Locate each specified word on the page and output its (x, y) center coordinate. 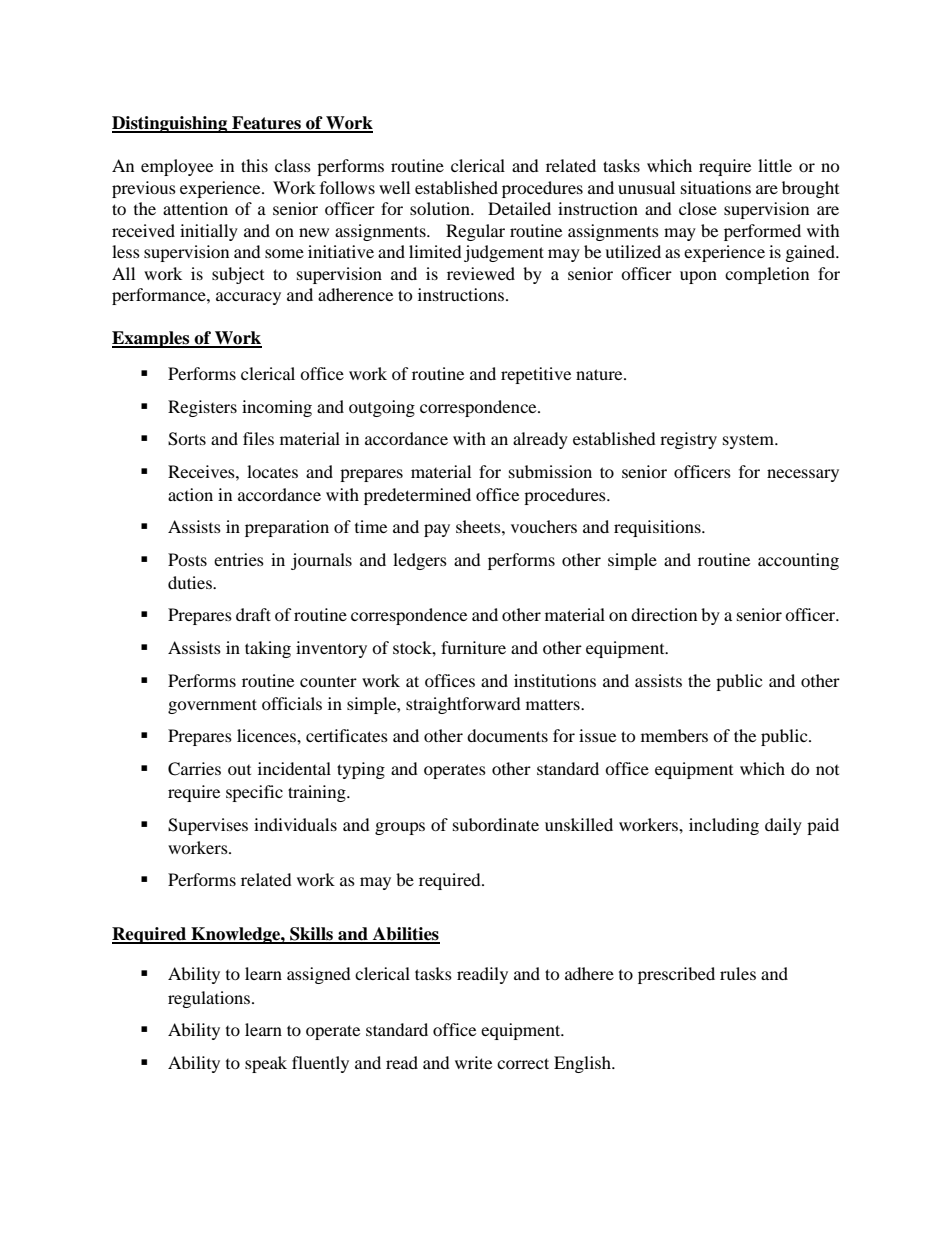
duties (191, 582)
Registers (202, 408)
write (473, 1062)
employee (177, 167)
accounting (798, 561)
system (750, 441)
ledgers (420, 561)
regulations (210, 999)
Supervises (208, 826)
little (775, 165)
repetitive (536, 375)
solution (441, 208)
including (724, 826)
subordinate (496, 824)
